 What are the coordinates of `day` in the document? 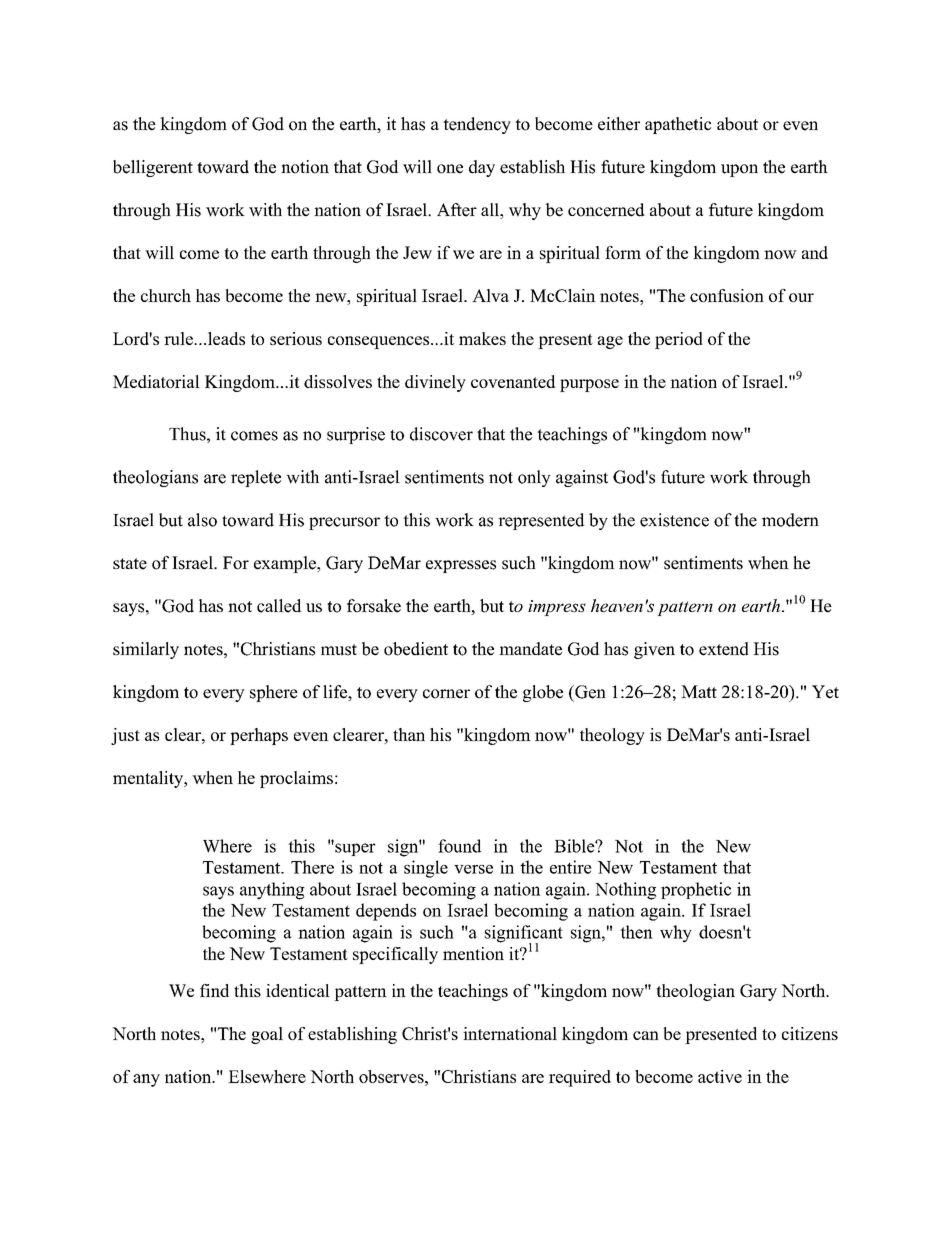 It's located at (482, 168).
